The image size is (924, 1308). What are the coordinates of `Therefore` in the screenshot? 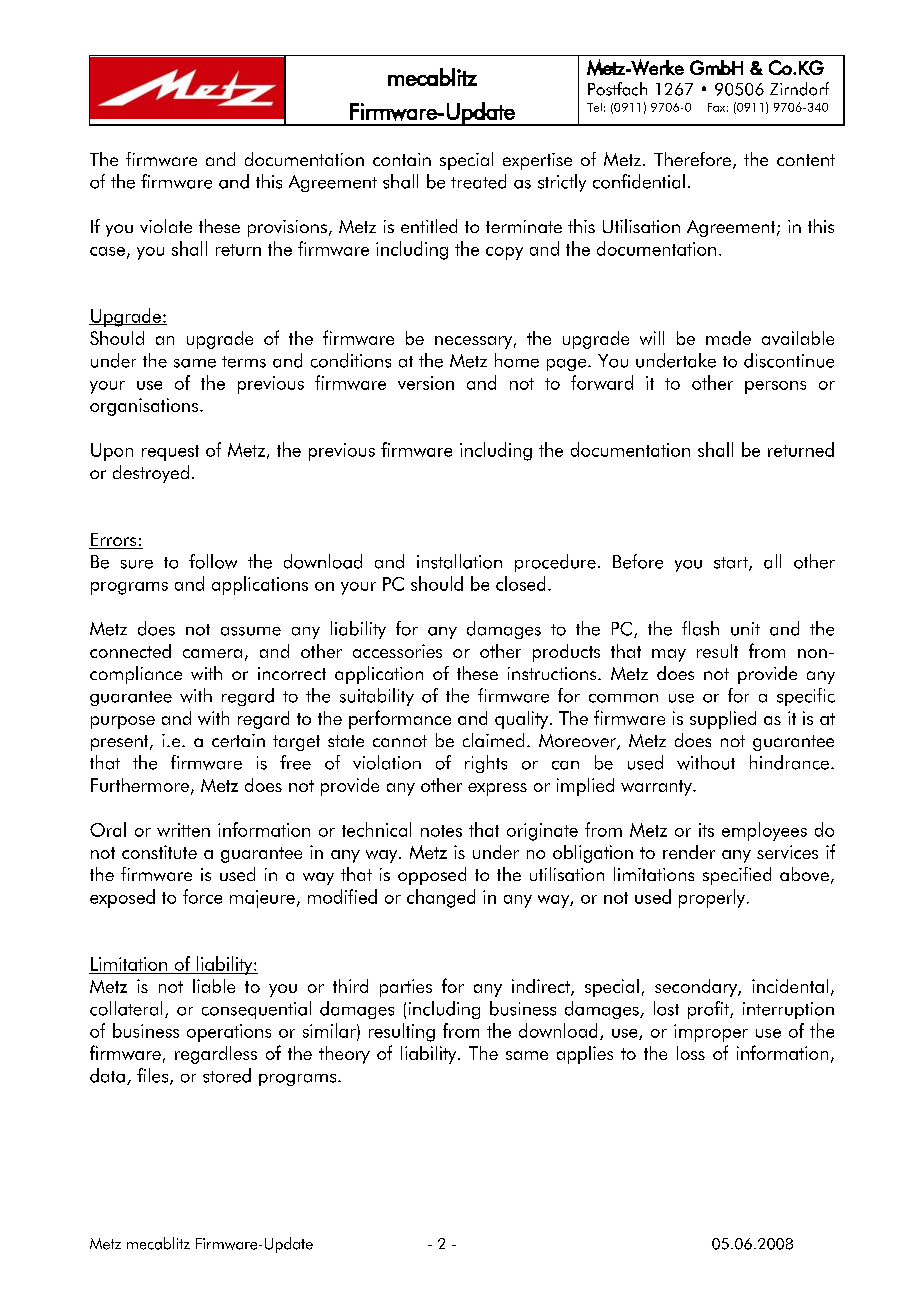 It's located at (692, 159).
